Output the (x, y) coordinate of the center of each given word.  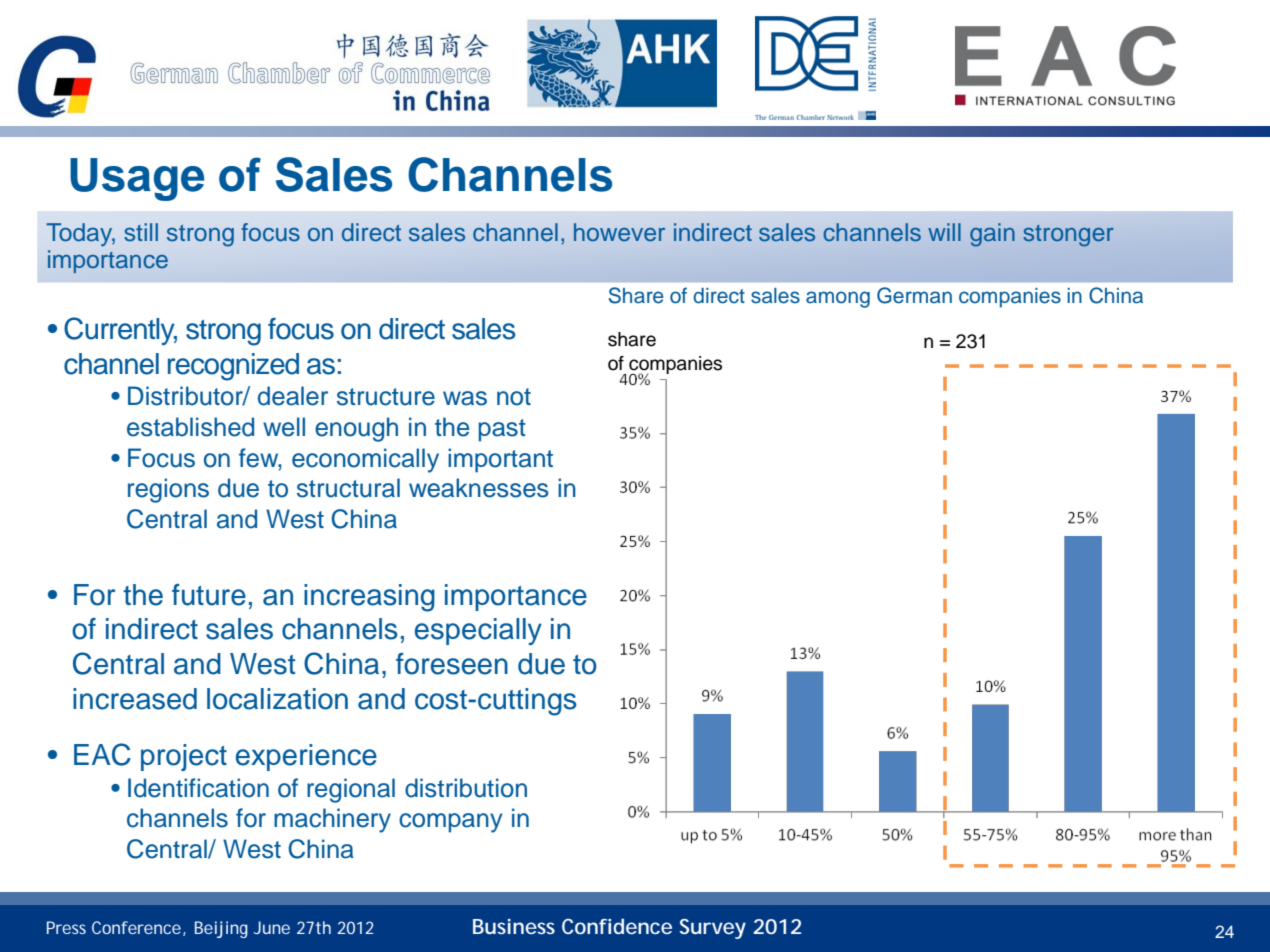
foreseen (452, 664)
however (619, 232)
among (838, 299)
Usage (137, 179)
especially (478, 631)
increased (135, 699)
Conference (138, 928)
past (502, 430)
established (190, 427)
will (944, 232)
